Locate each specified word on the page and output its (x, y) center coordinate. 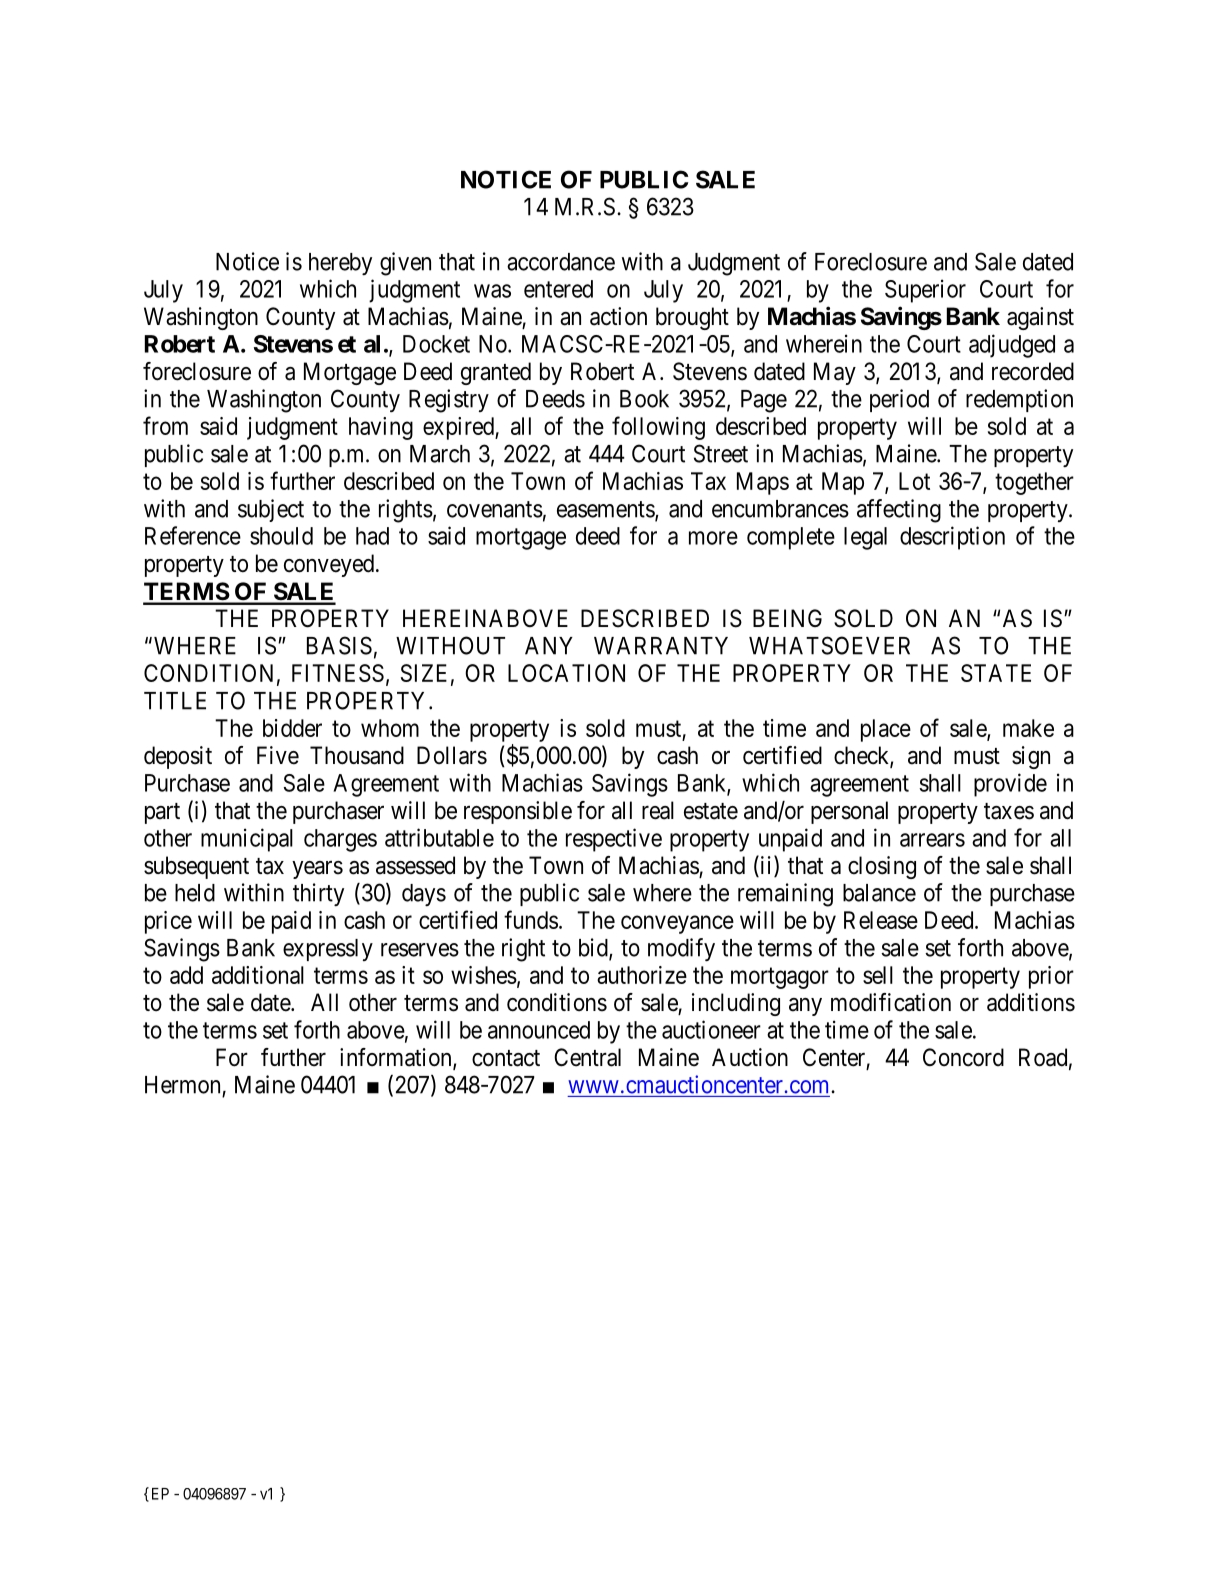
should (281, 536)
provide (1010, 785)
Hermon (182, 1085)
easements (606, 510)
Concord (963, 1057)
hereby (340, 264)
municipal (247, 840)
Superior (925, 291)
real (658, 810)
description (952, 538)
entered (558, 289)
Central (587, 1057)
